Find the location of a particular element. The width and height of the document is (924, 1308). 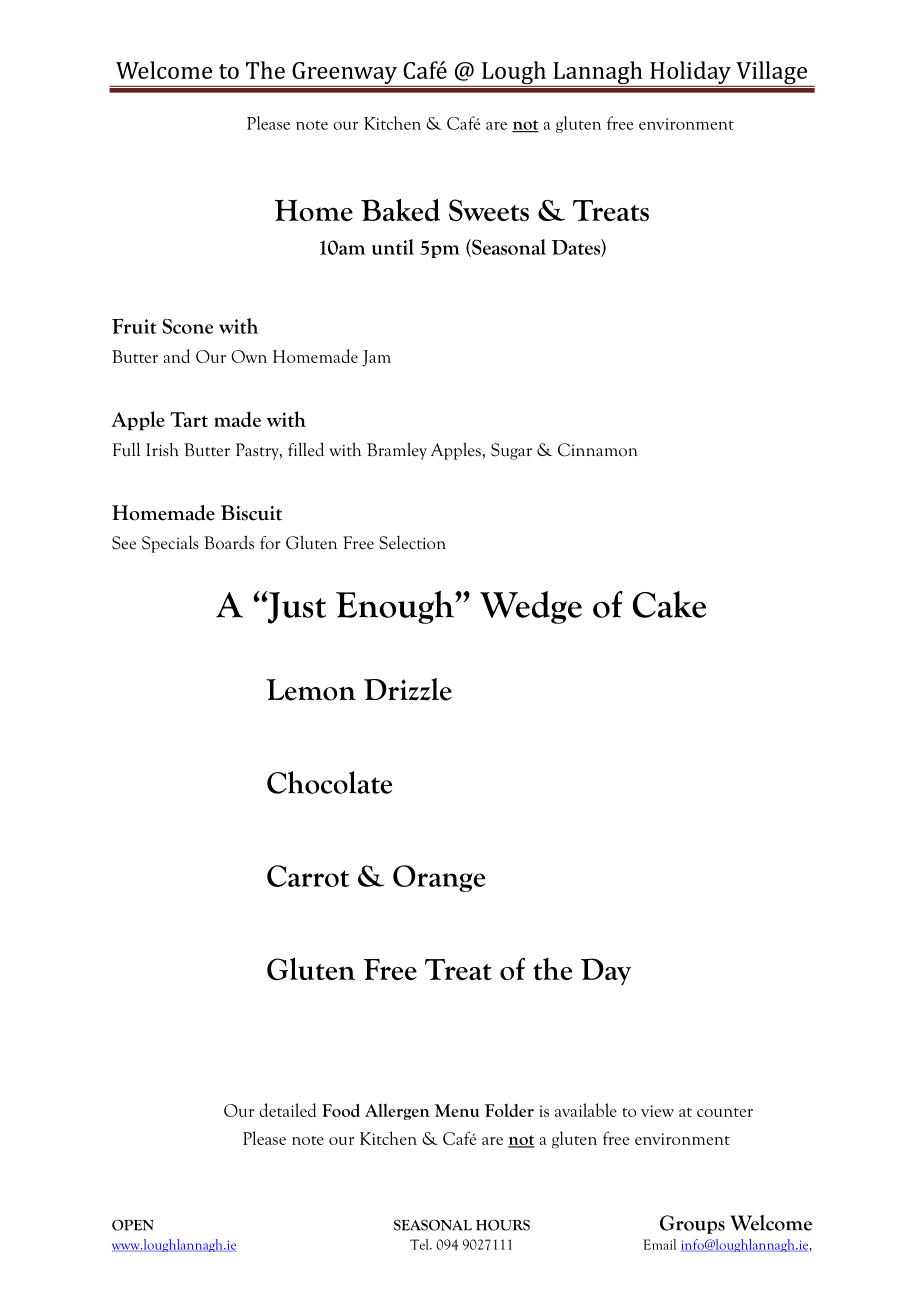

Tel is located at coordinates (420, 1244).
